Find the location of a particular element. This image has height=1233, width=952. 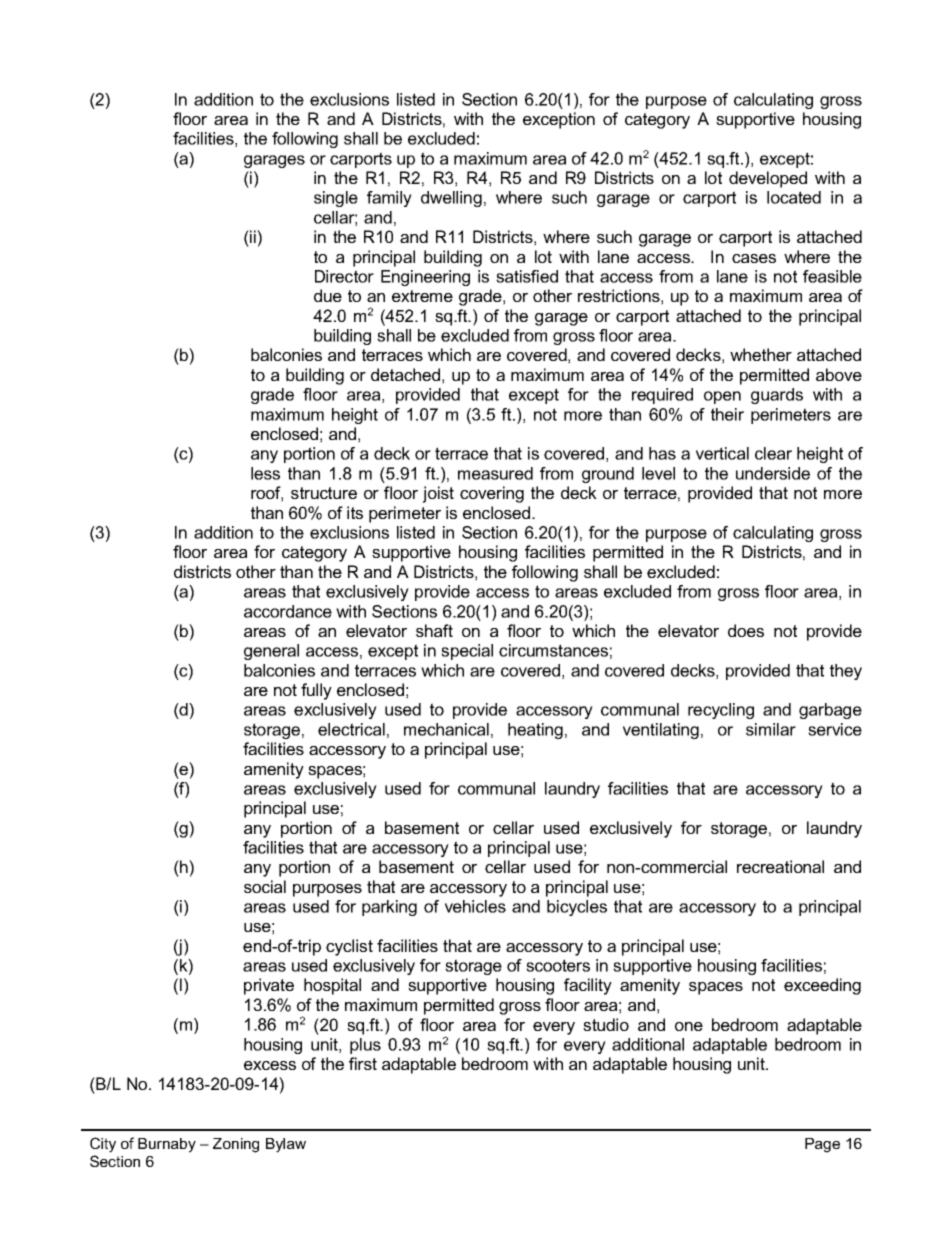

general is located at coordinates (271, 652).
